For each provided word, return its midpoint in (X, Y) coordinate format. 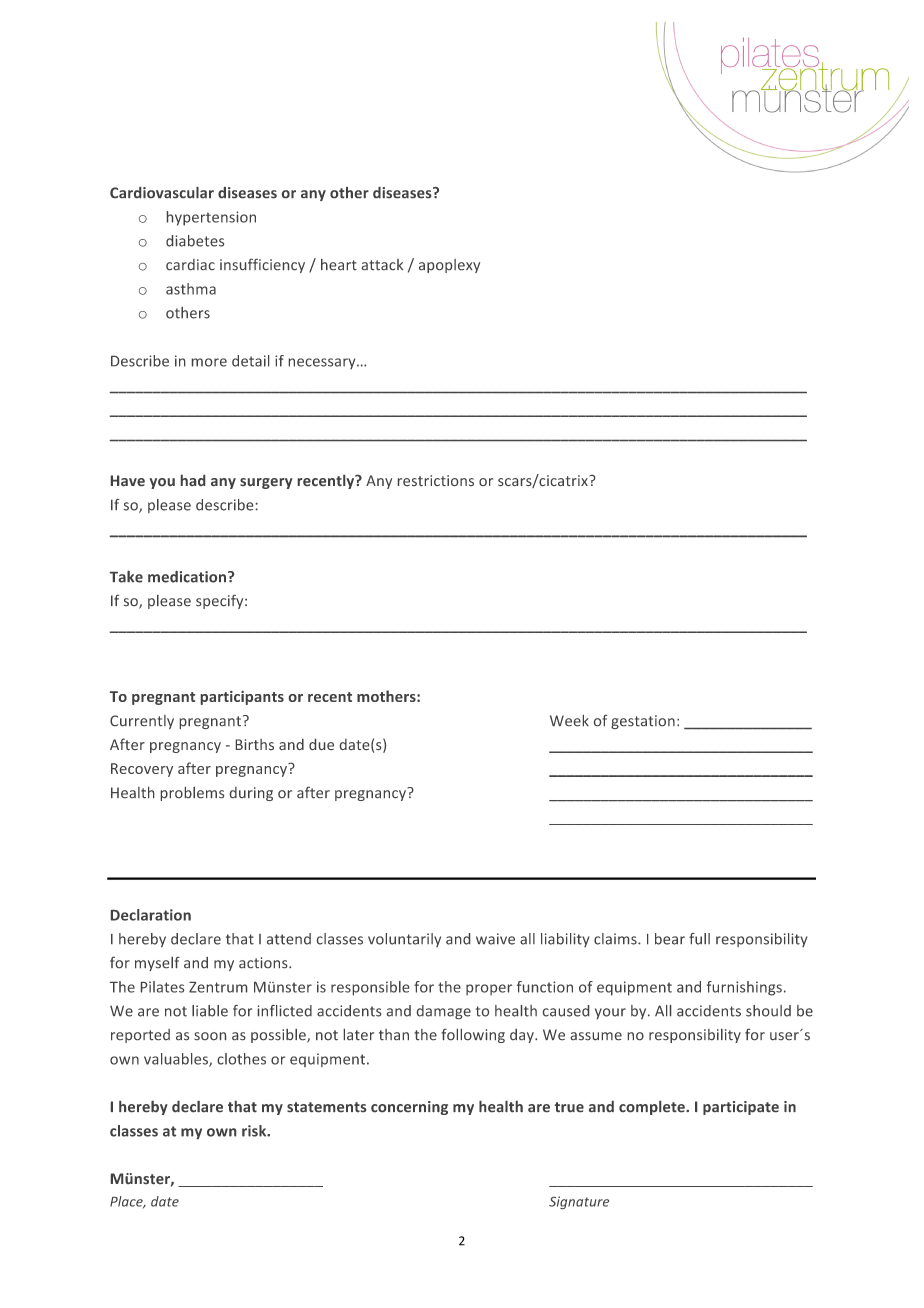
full (699, 939)
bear (670, 939)
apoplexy (449, 266)
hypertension (211, 218)
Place (127, 1202)
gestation (643, 722)
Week (569, 720)
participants (242, 698)
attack (382, 264)
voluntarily (404, 940)
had (193, 480)
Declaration (151, 915)
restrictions (436, 480)
